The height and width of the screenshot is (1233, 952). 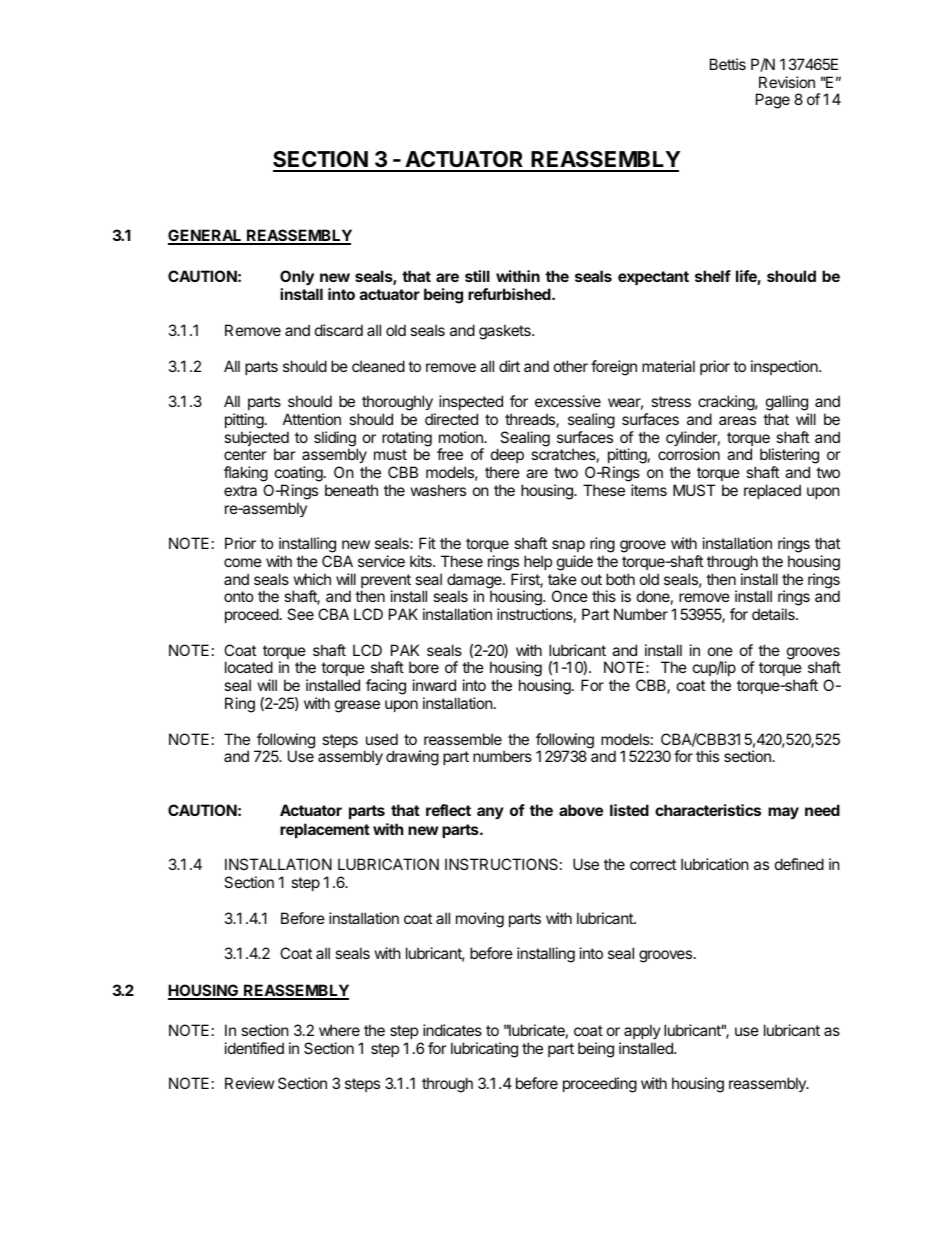 What do you see at coordinates (490, 813) in the screenshot?
I see `any` at bounding box center [490, 813].
